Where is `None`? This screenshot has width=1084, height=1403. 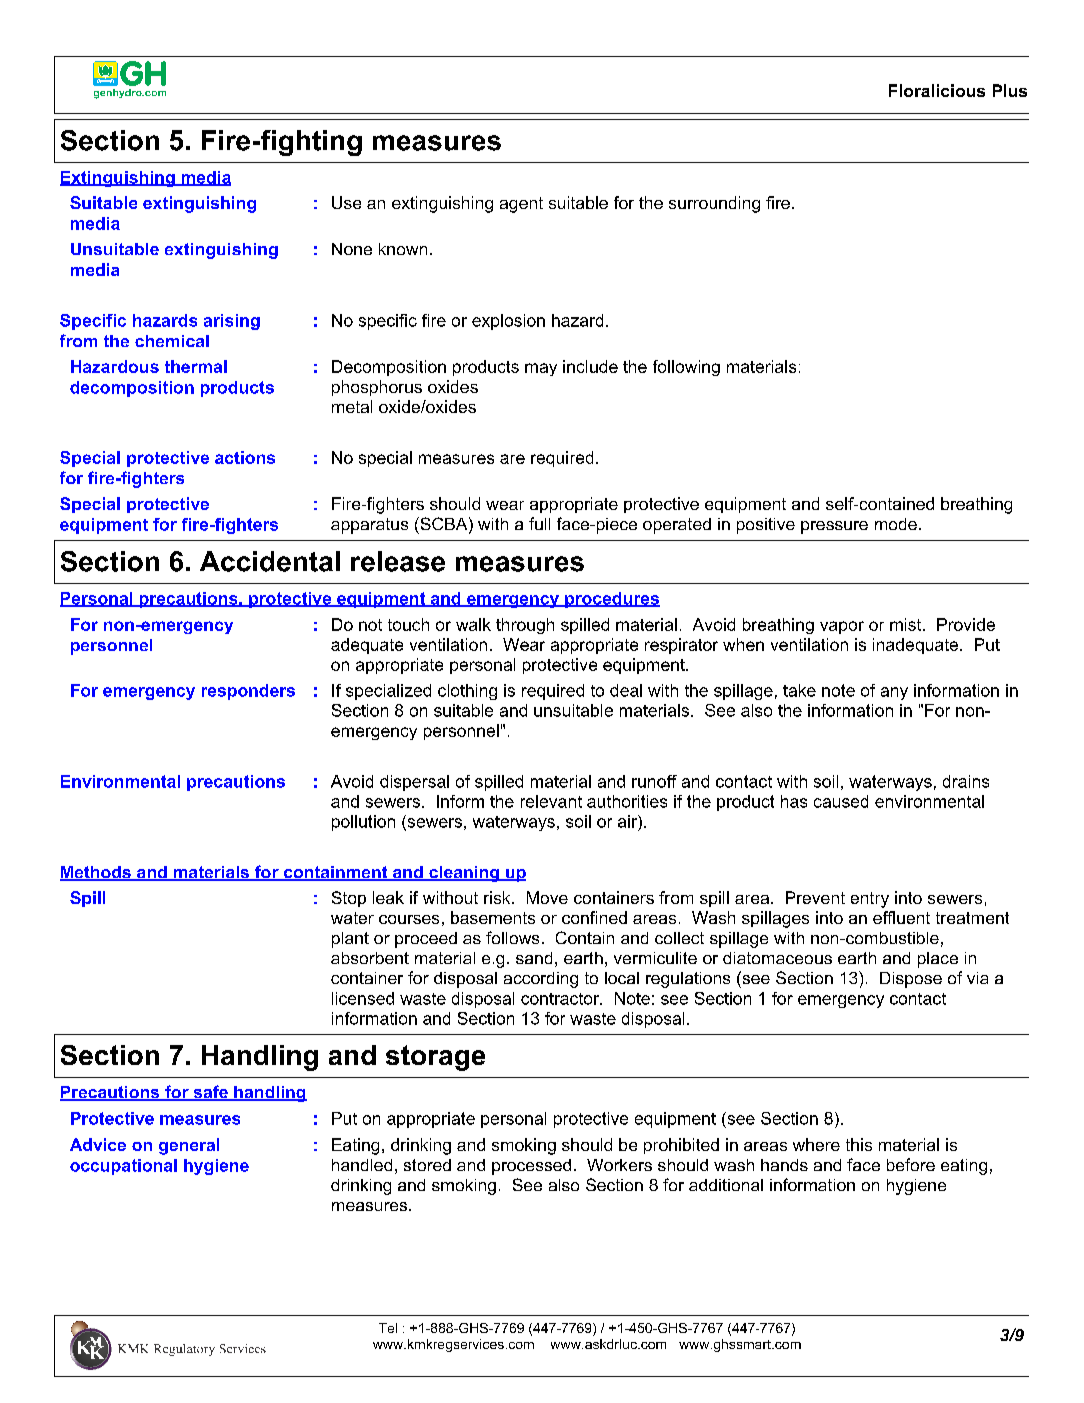
None is located at coordinates (352, 249).
